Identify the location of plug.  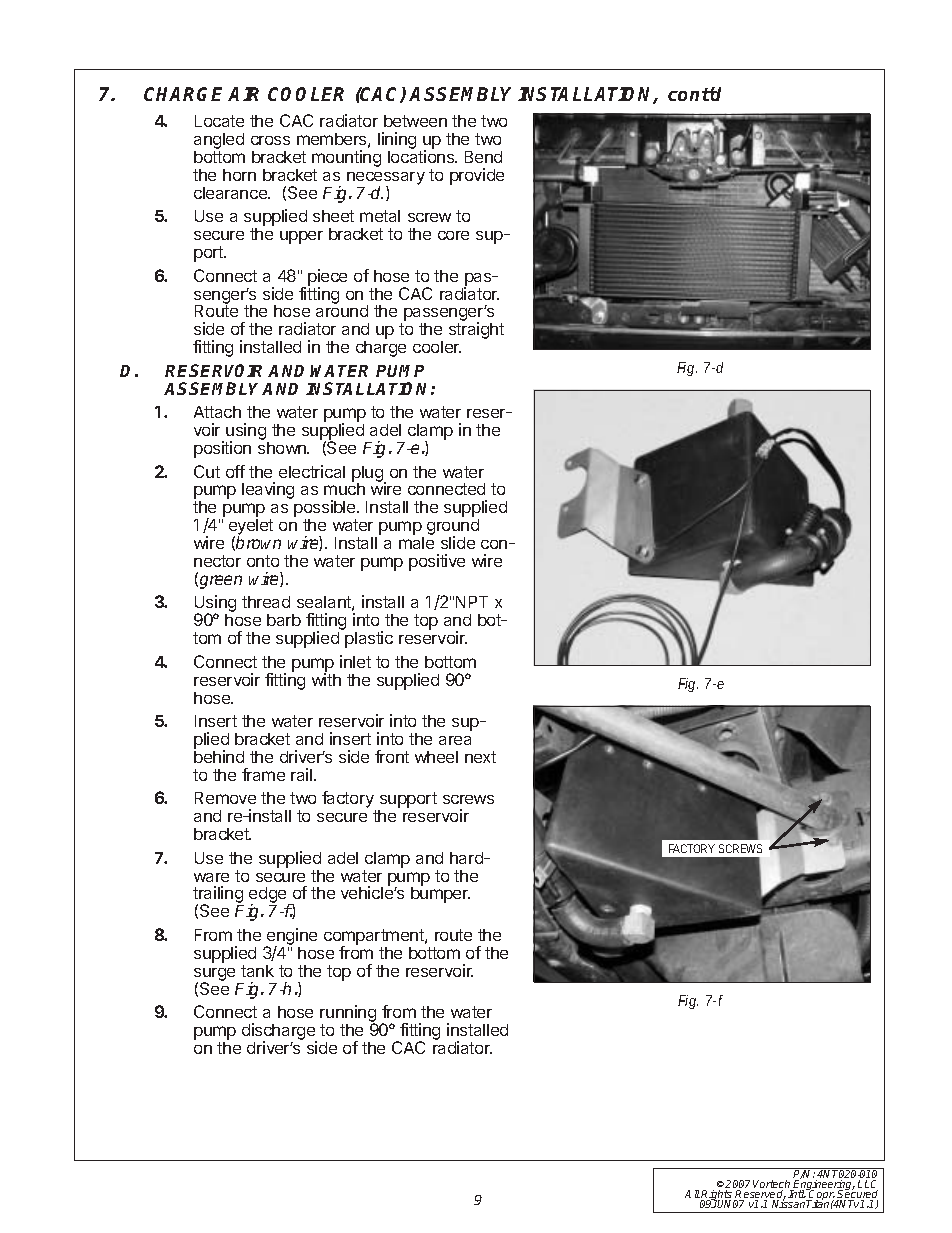
(368, 475).
